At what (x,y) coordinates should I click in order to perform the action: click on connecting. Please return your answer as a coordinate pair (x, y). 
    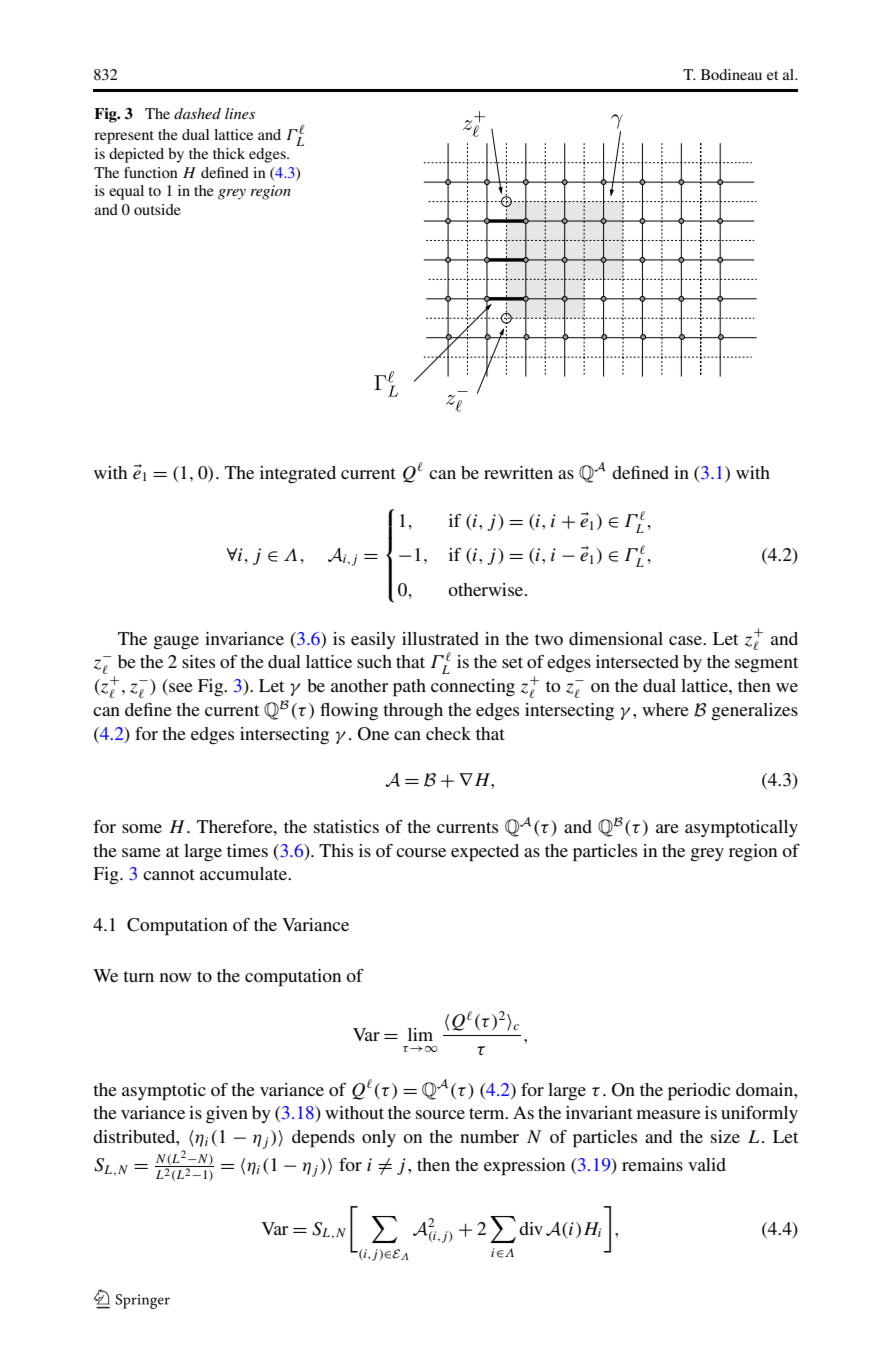
    Looking at the image, I should click on (473, 688).
